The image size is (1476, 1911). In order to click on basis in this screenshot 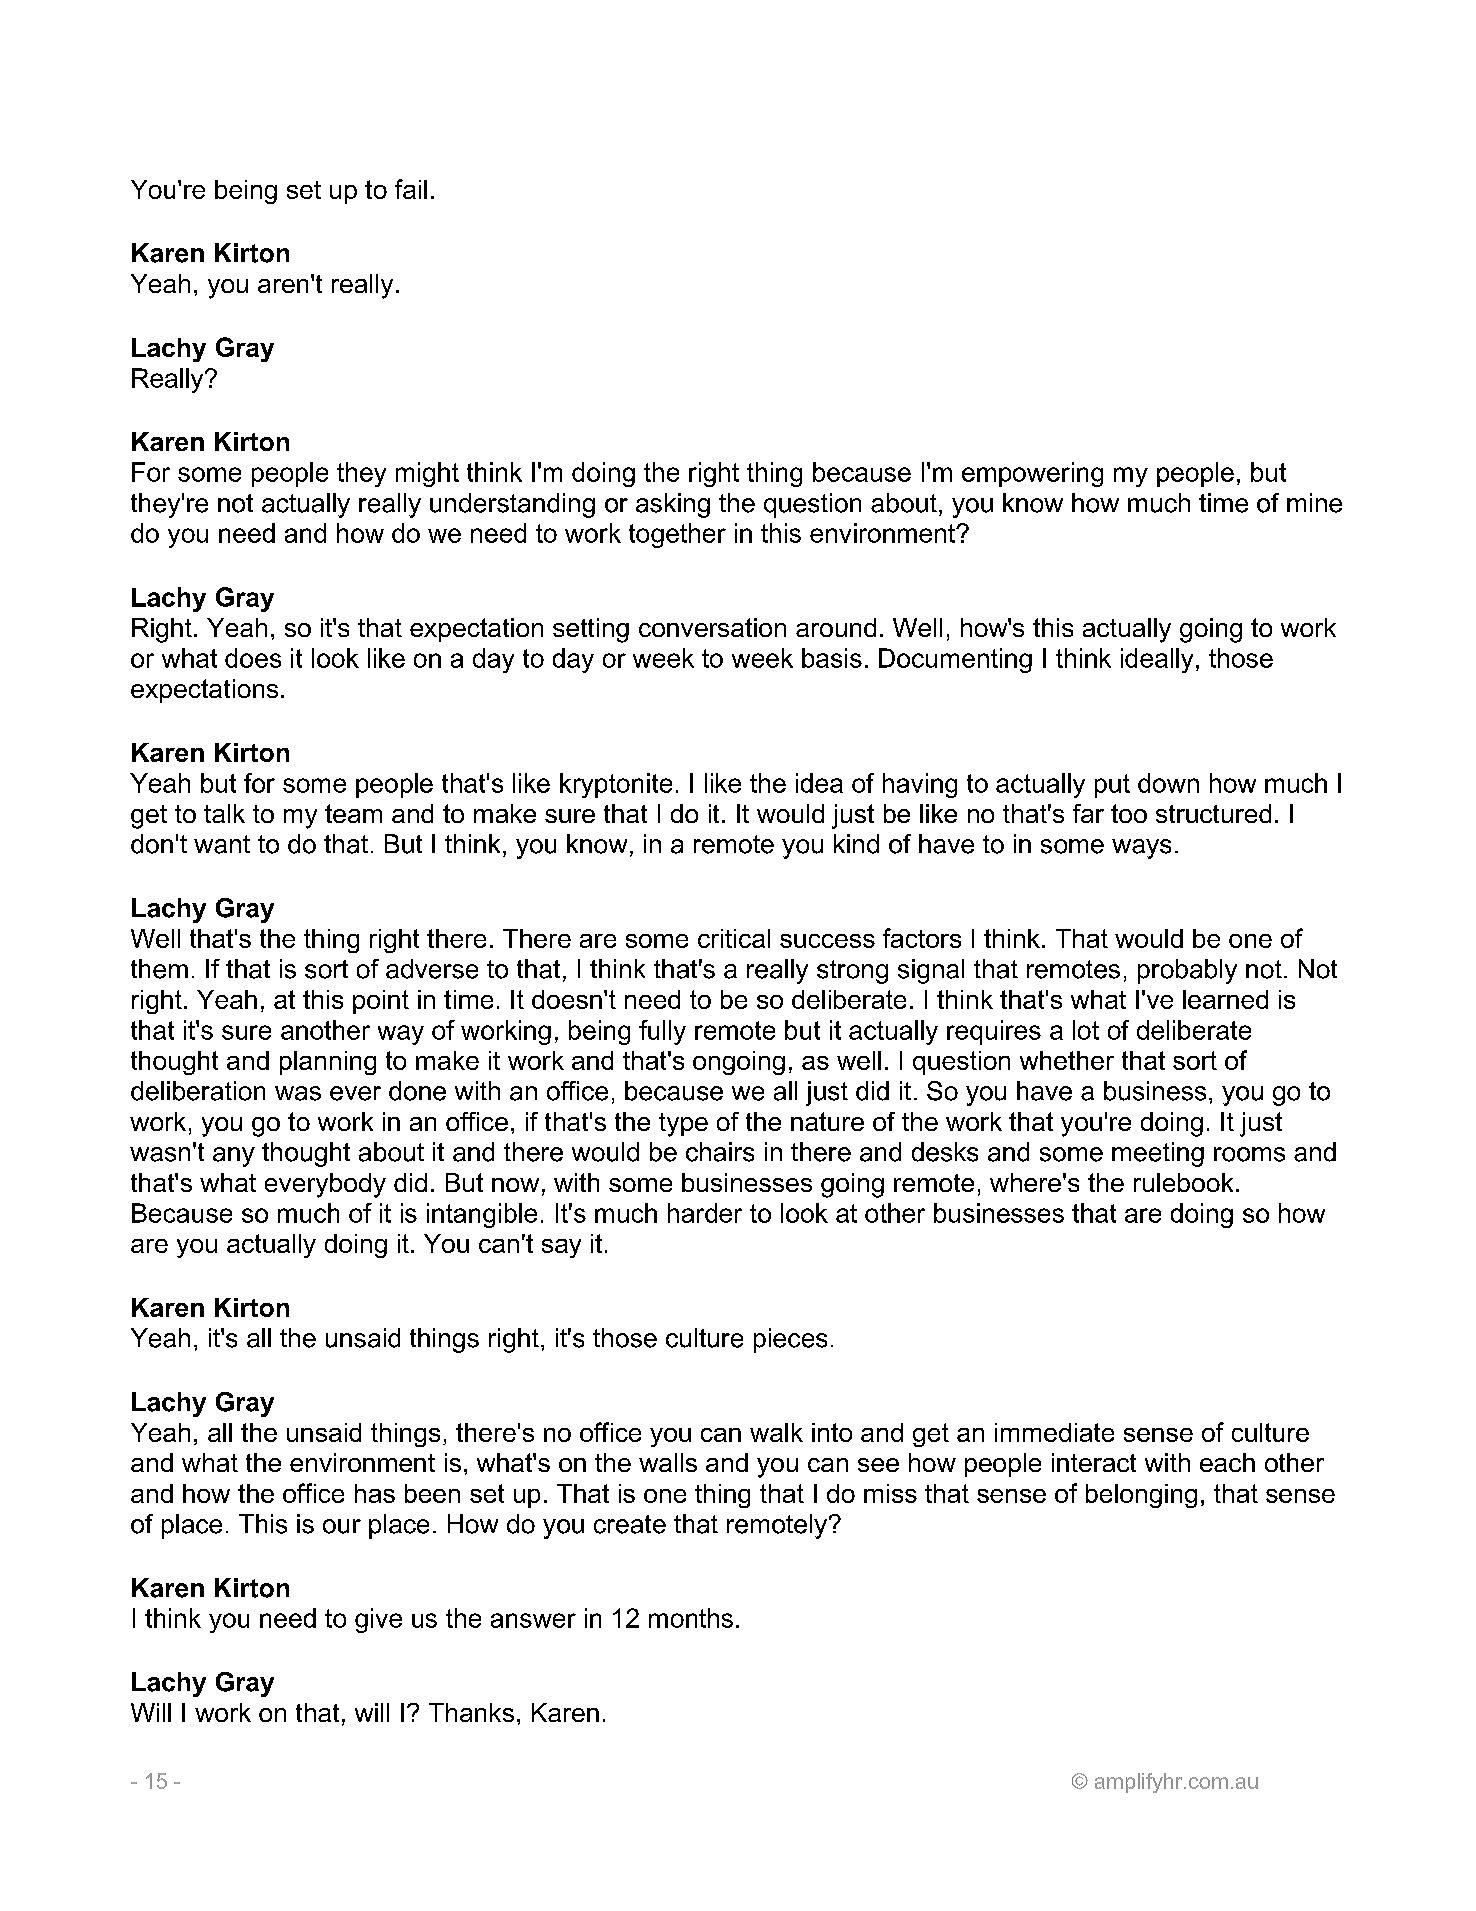, I will do `click(832, 658)`.
